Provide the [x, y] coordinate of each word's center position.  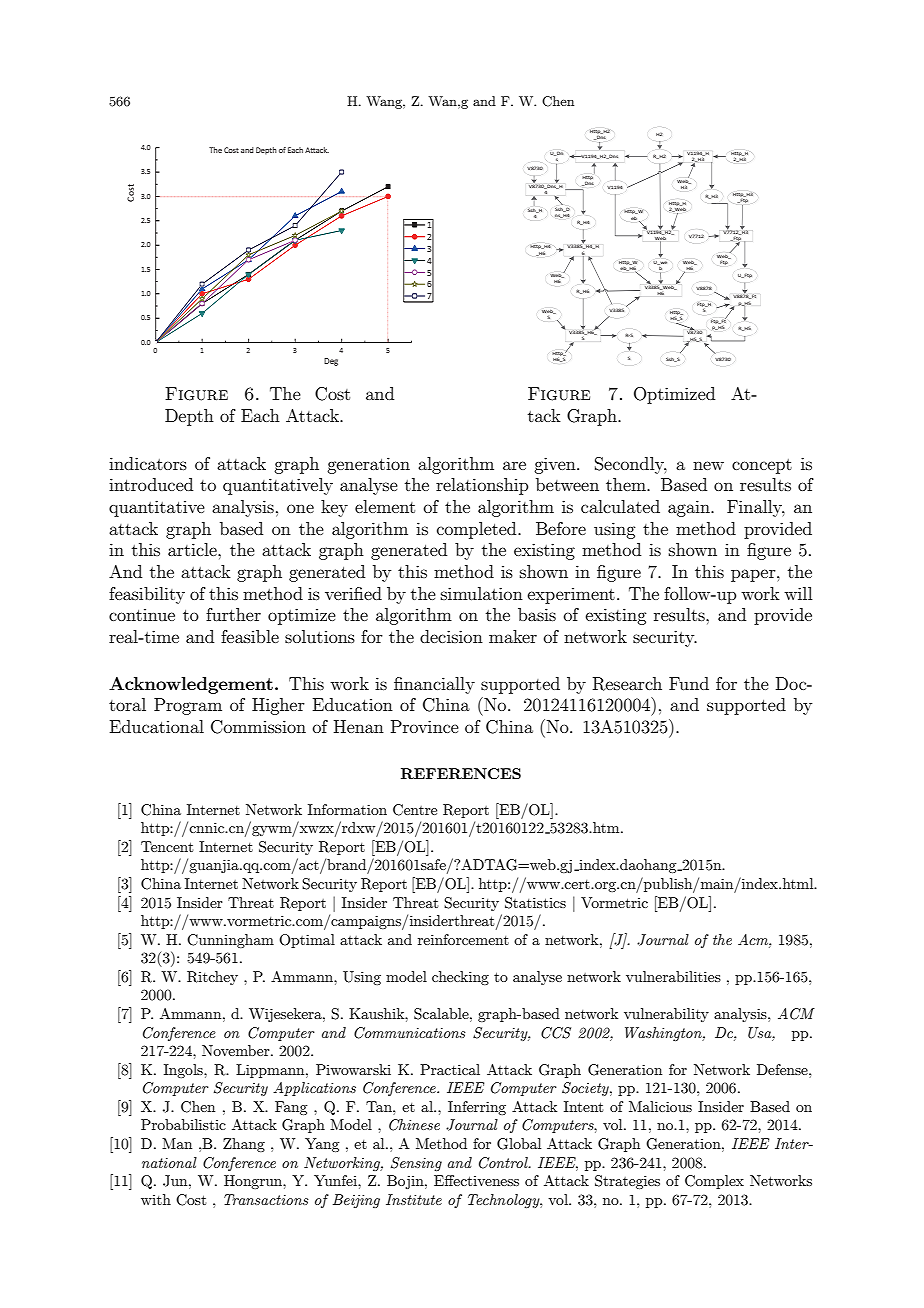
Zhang [244, 1145]
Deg [331, 362]
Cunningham [230, 941]
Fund [689, 683]
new [708, 465]
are [514, 465]
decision [451, 636]
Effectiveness [476, 1180]
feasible [250, 636]
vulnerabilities [673, 976]
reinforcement [463, 939]
